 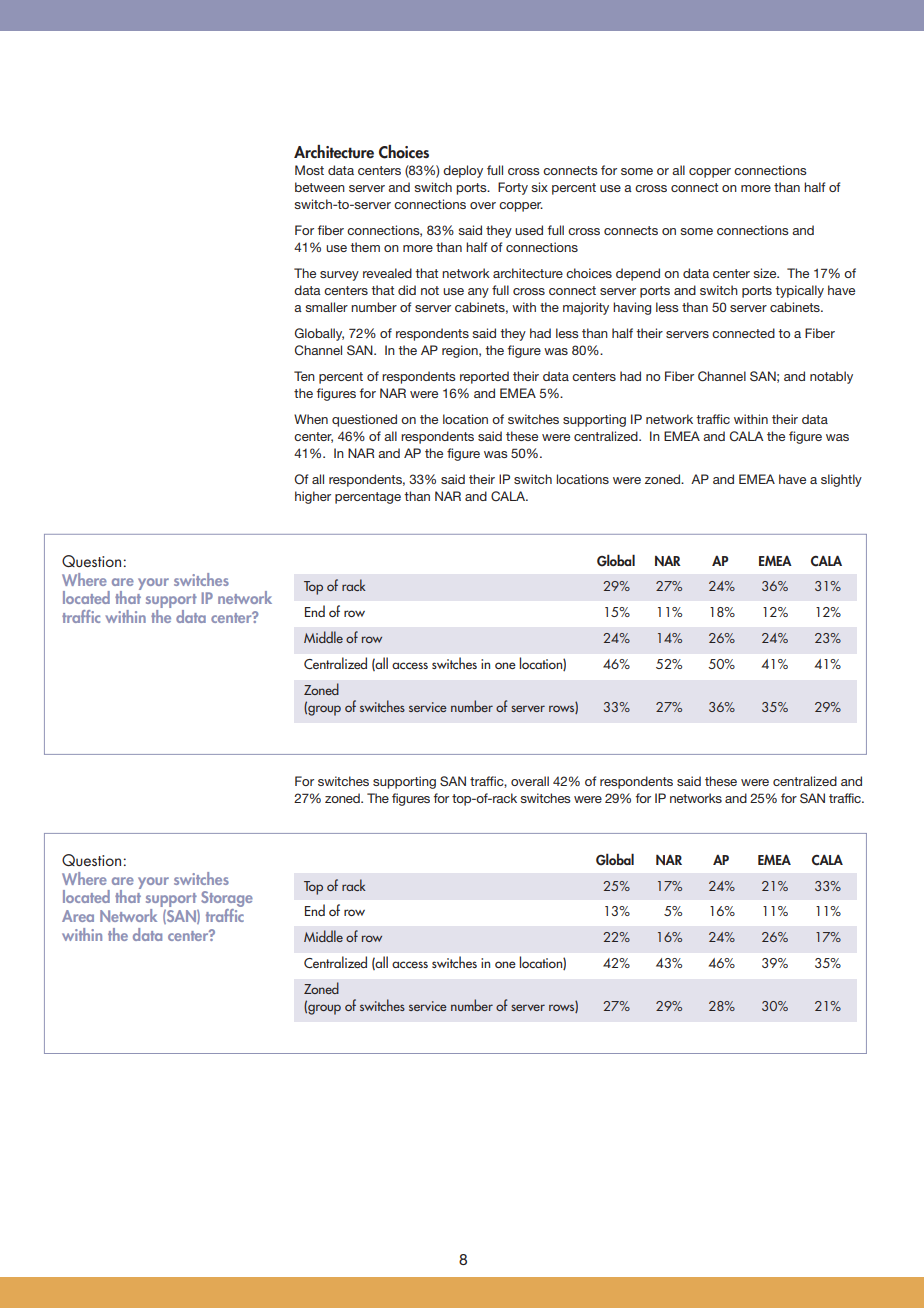 What do you see at coordinates (313, 497) in the page?
I see `higher` at bounding box center [313, 497].
